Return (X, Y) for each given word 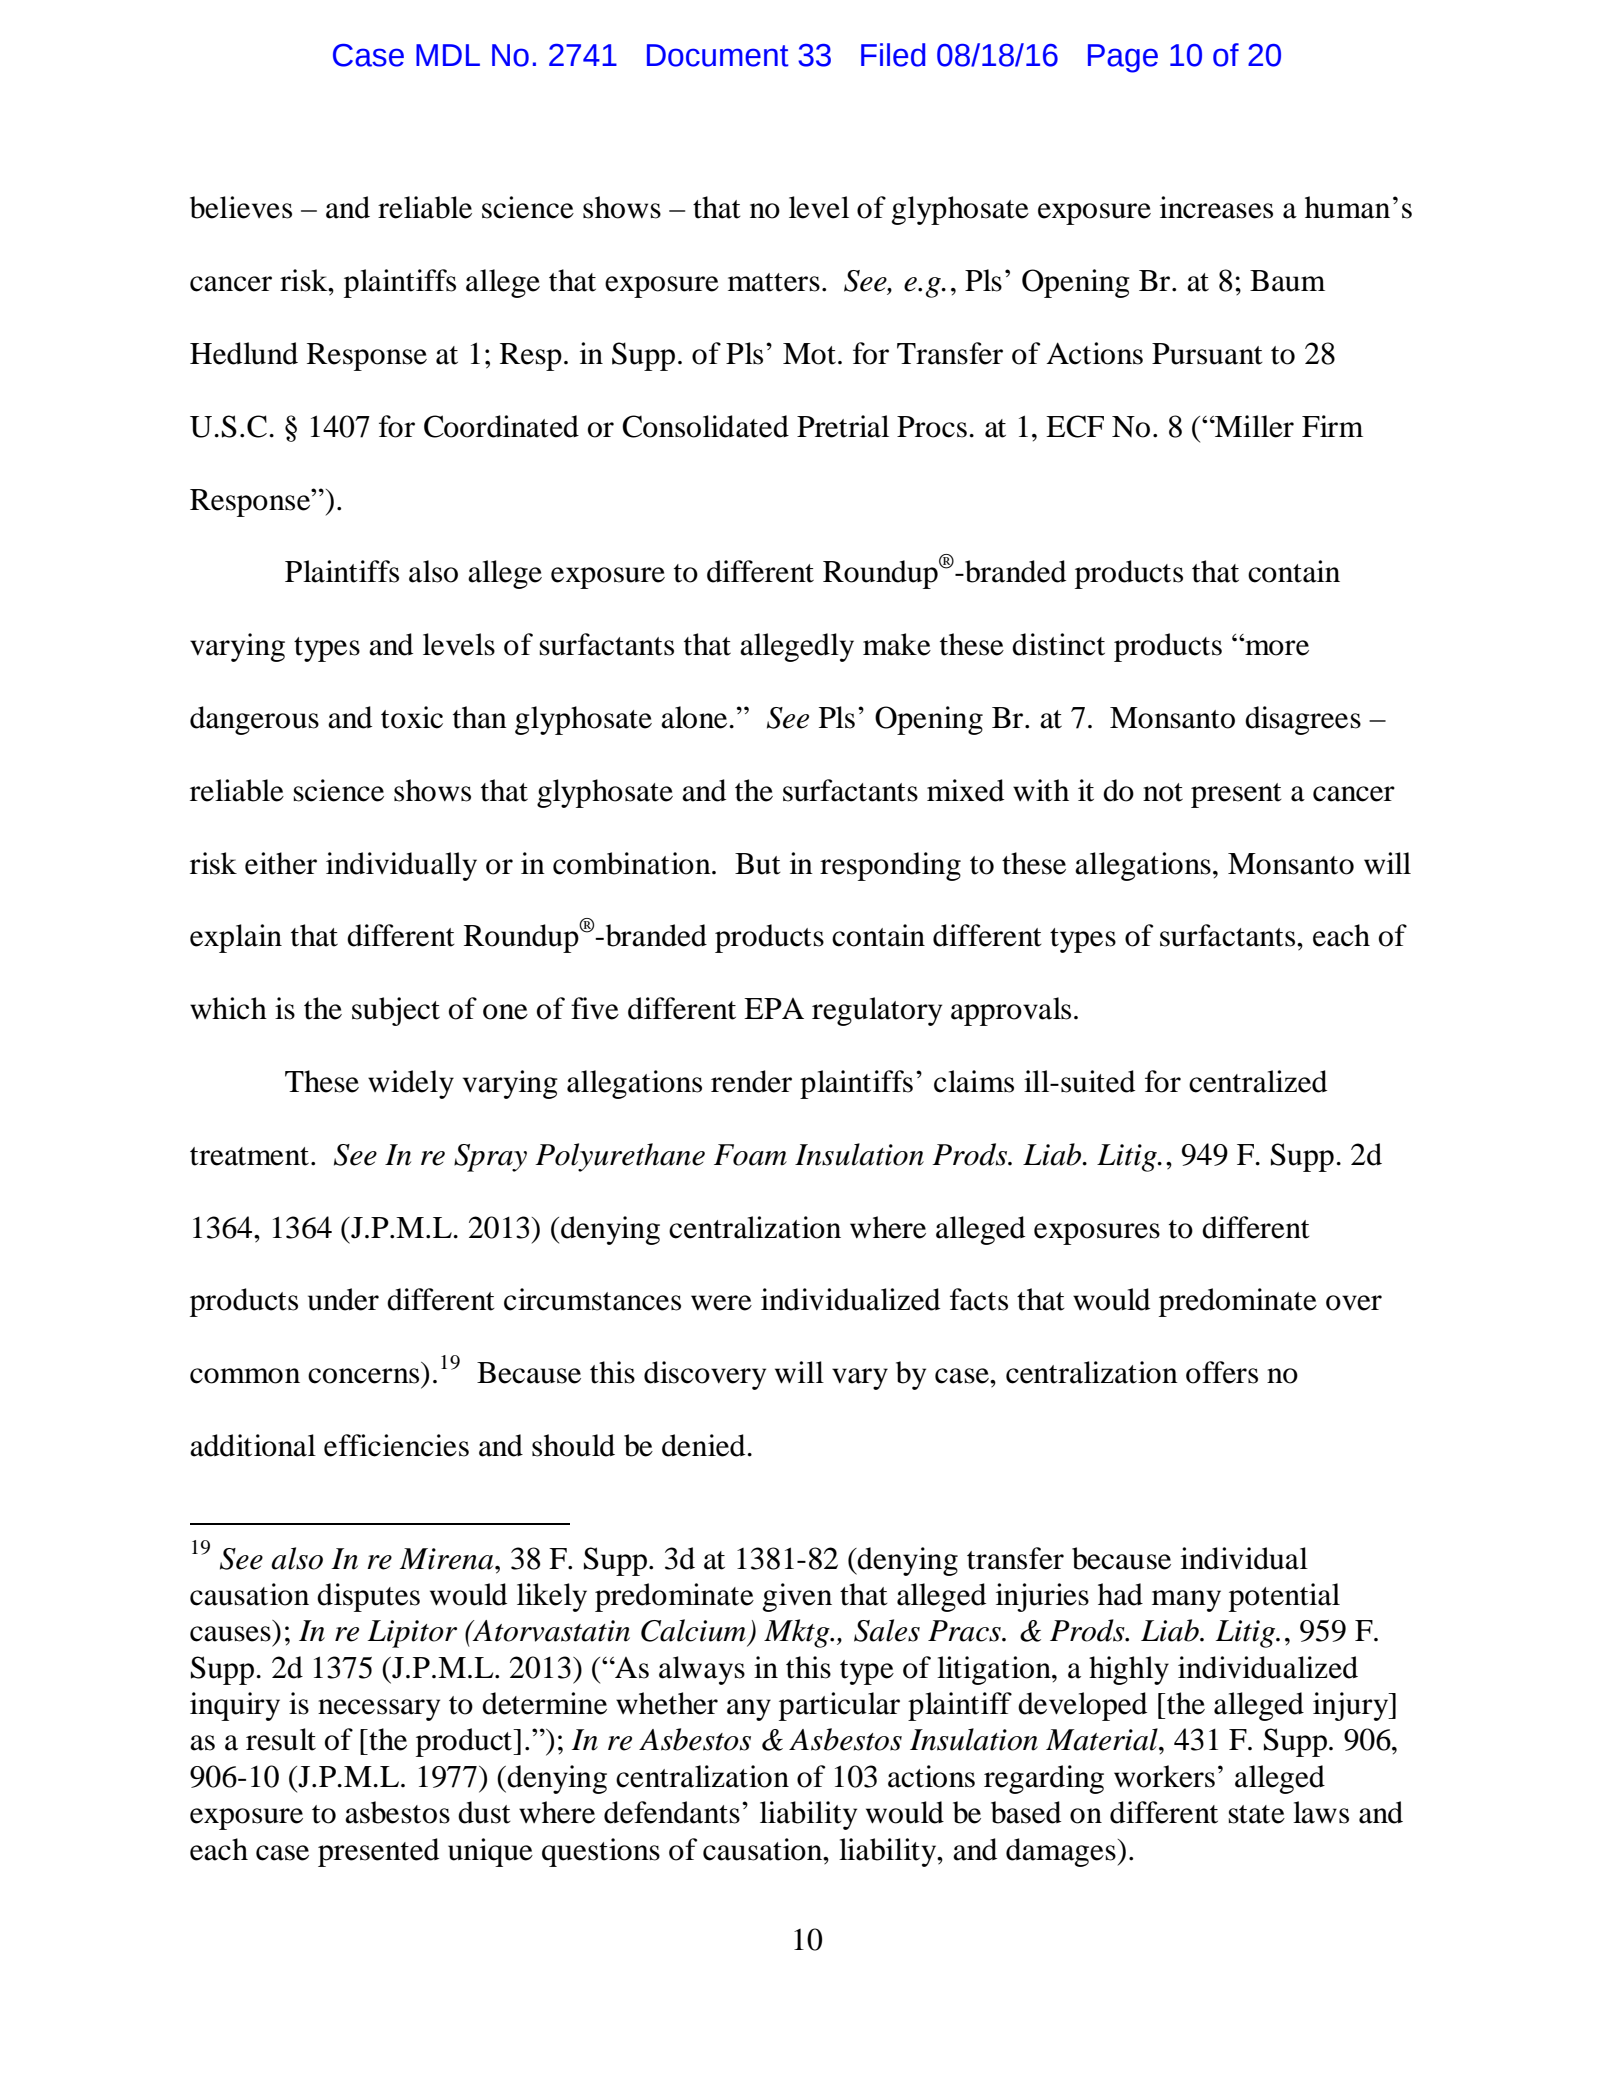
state (1257, 1814)
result (281, 1739)
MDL (448, 55)
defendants (672, 1812)
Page (1123, 58)
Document (718, 55)
